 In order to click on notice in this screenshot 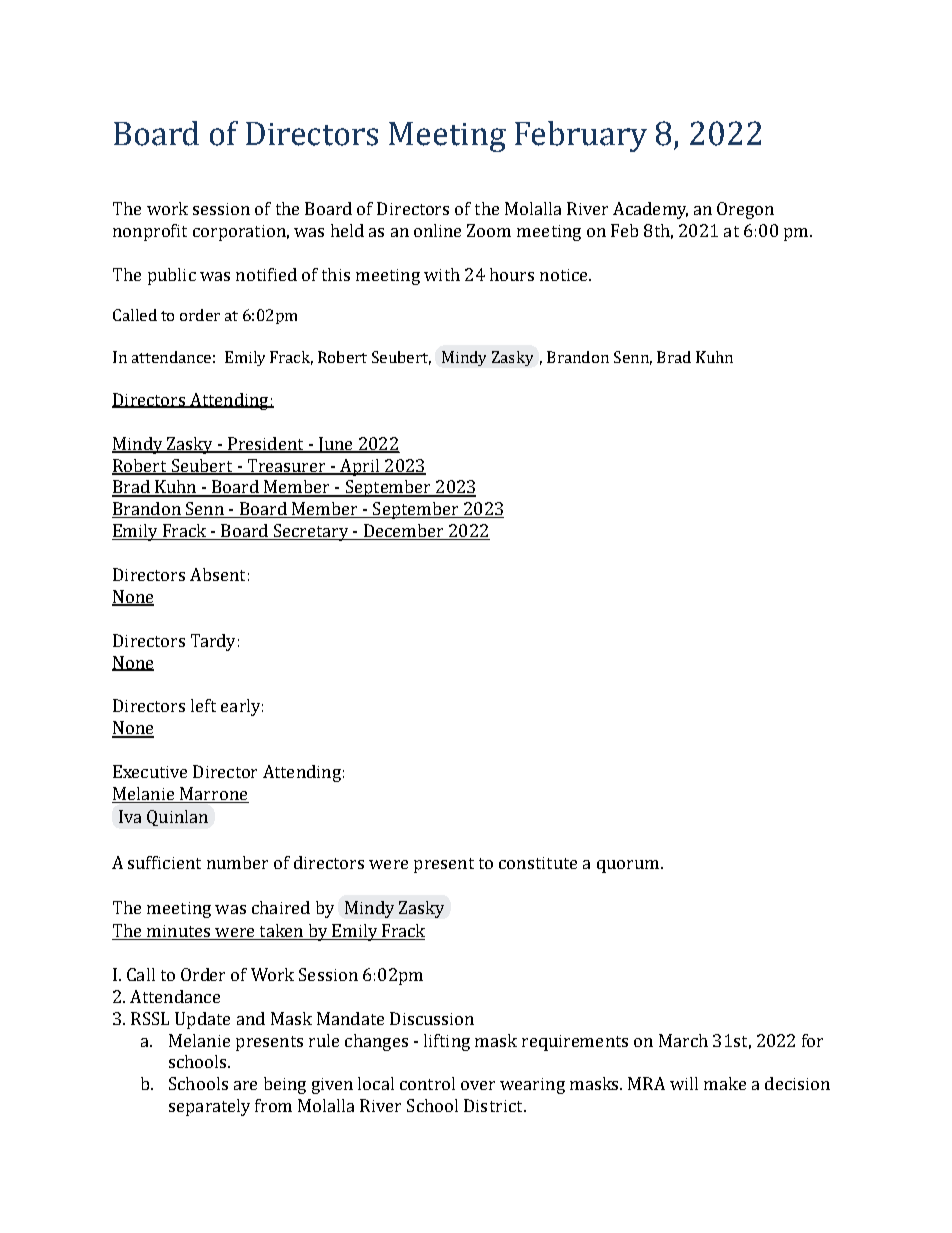, I will do `click(565, 275)`.
